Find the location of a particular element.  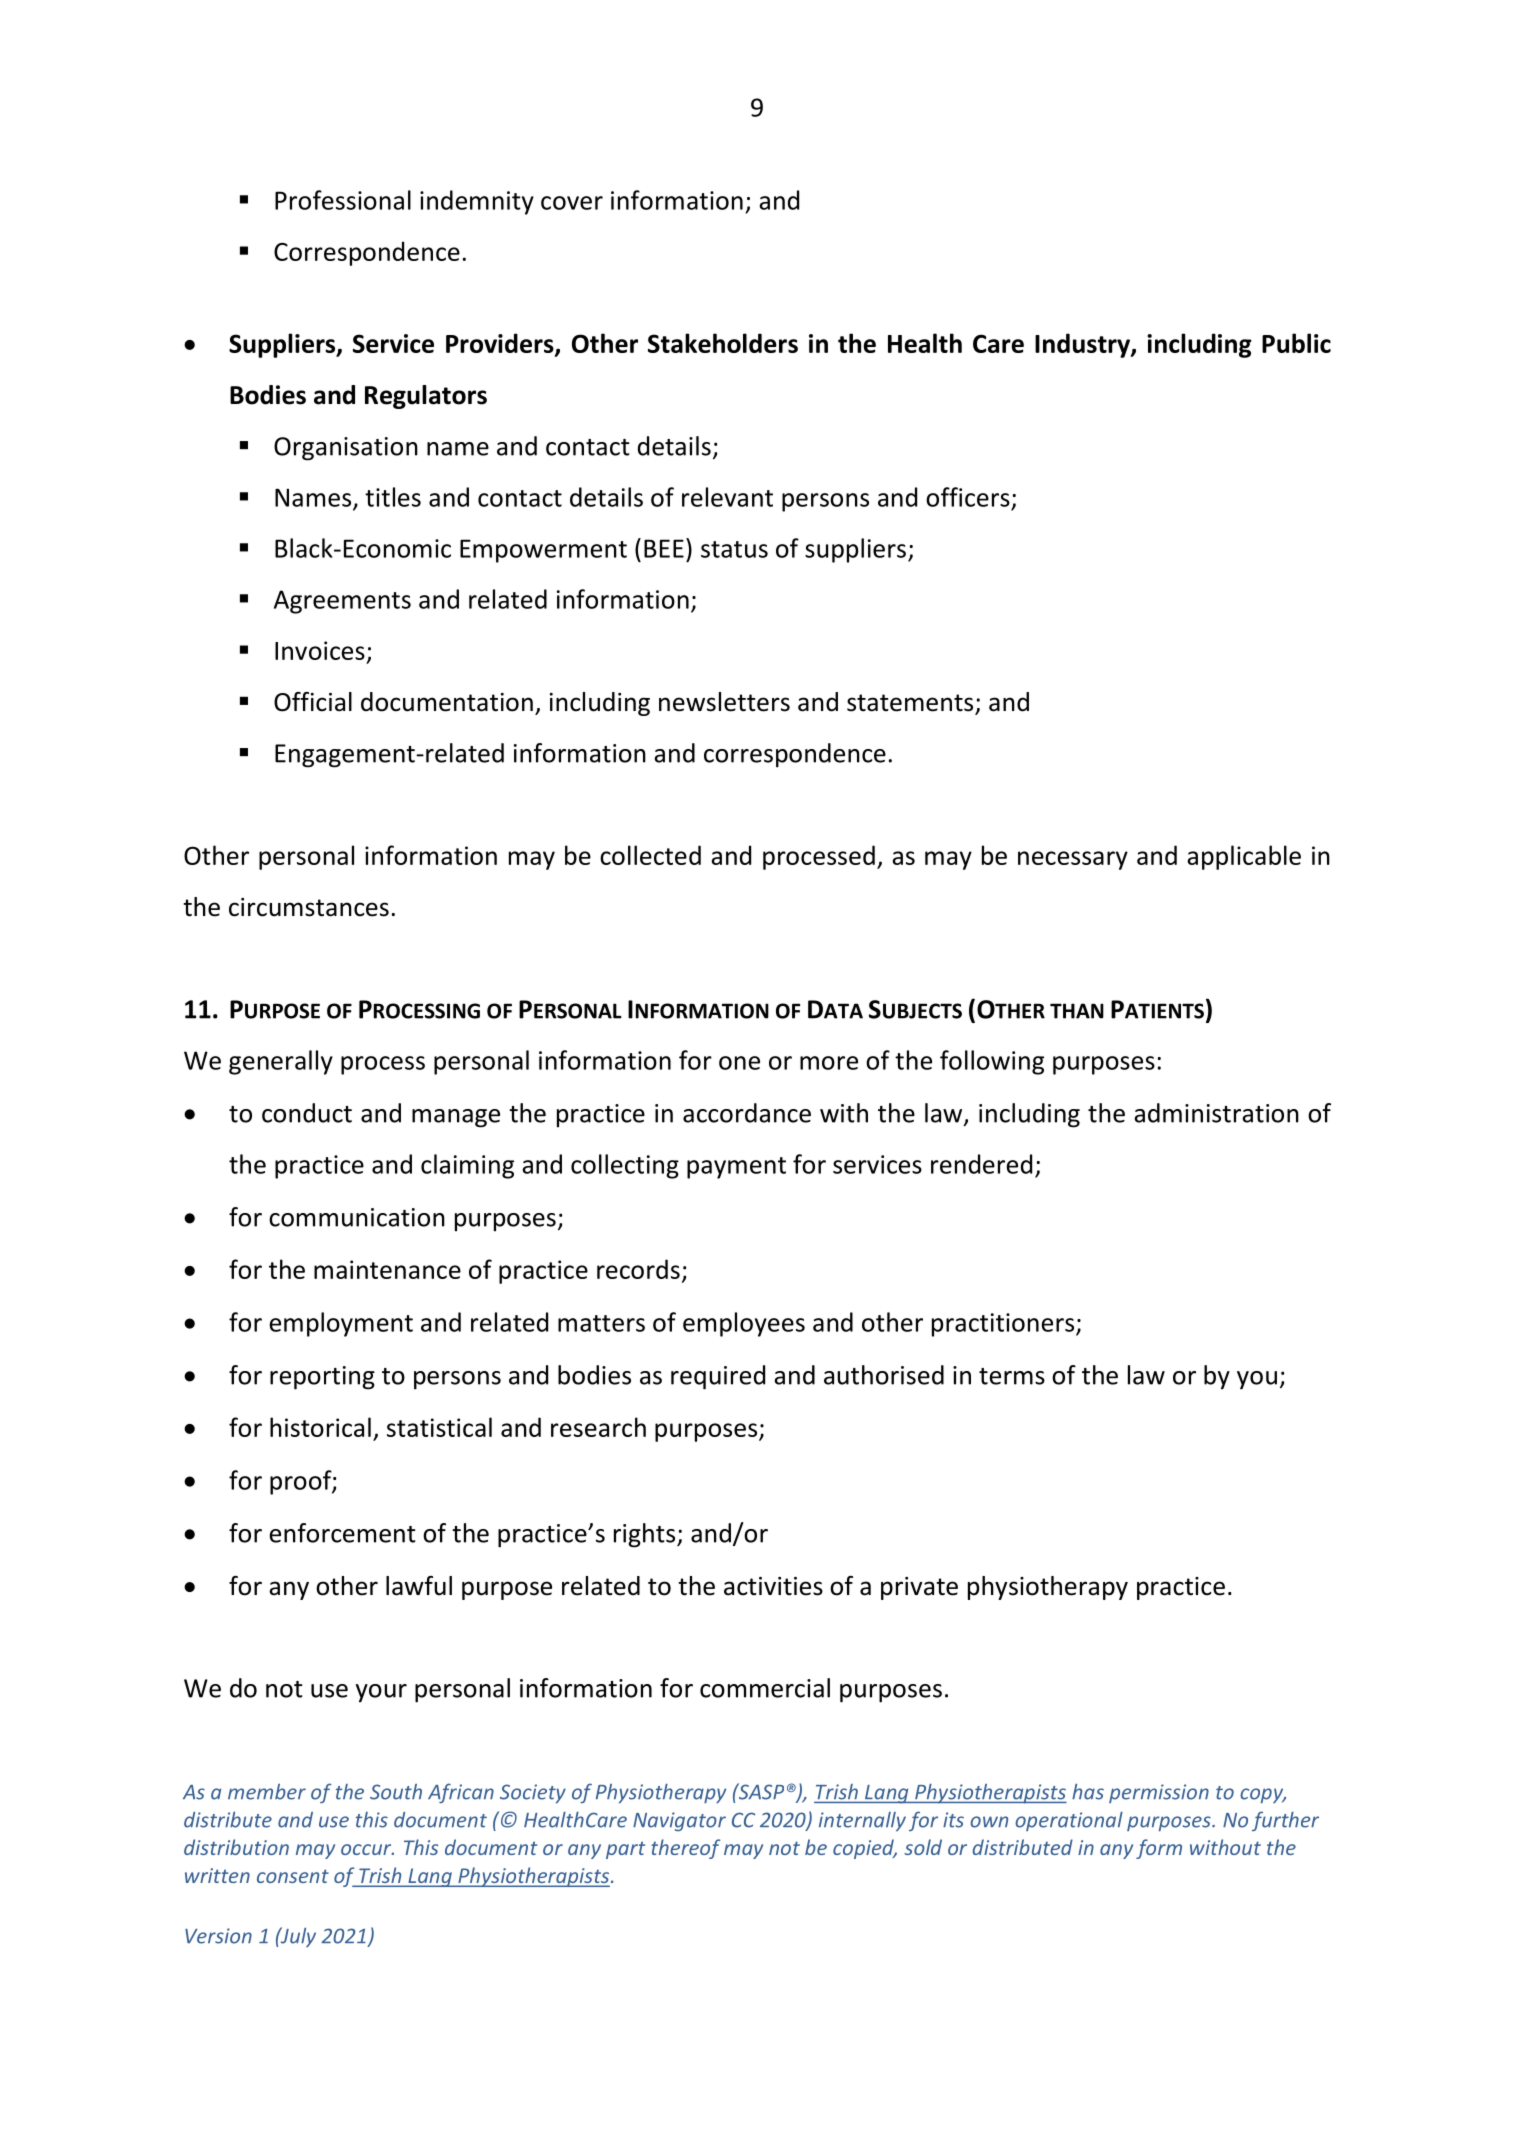

Industry is located at coordinates (1083, 345).
